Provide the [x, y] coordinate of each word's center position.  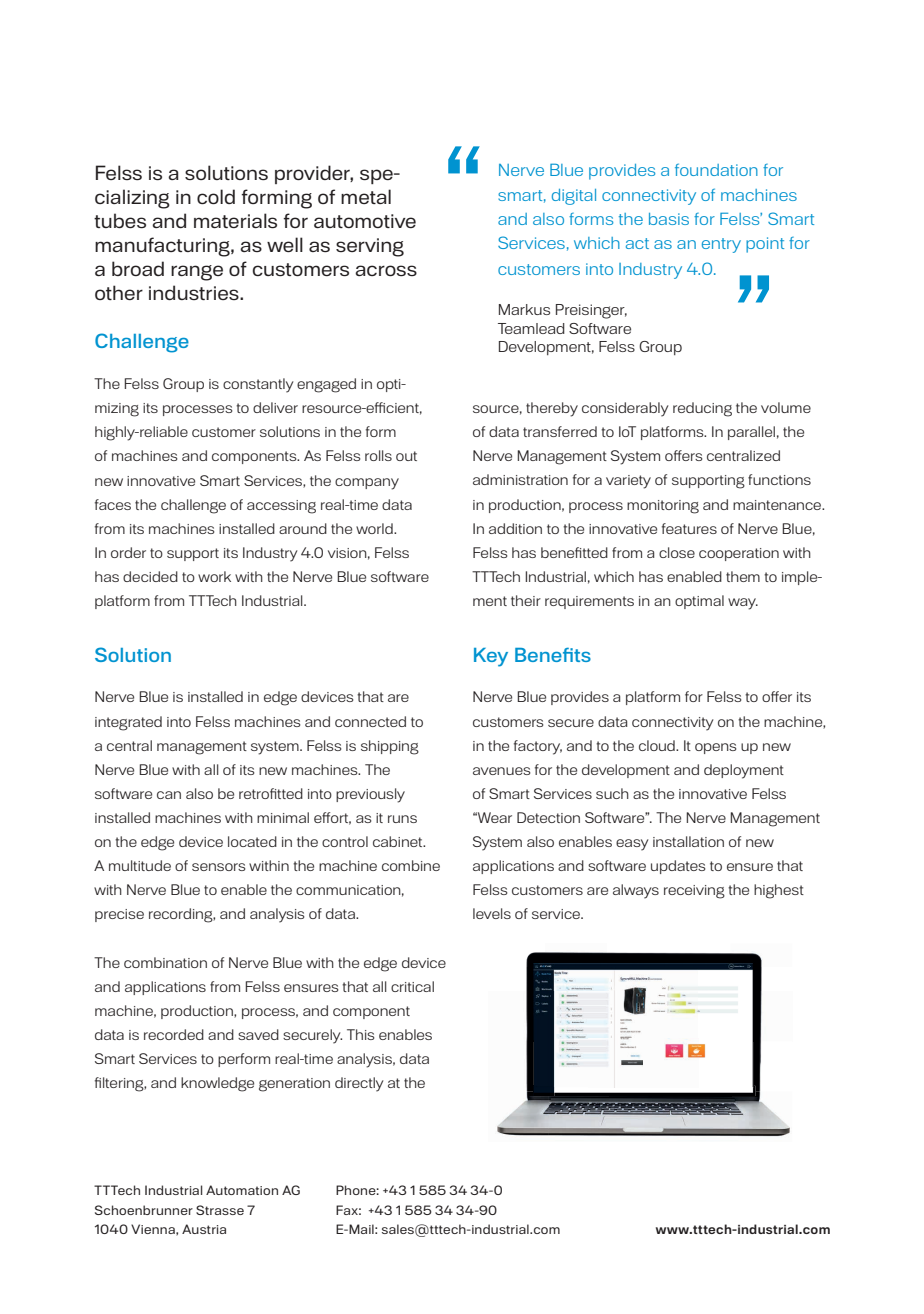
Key [491, 657]
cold [216, 196]
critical [412, 986]
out [406, 456]
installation [688, 841]
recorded [174, 1034]
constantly [258, 385]
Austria [204, 1229]
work [214, 576]
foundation [716, 169]
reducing [702, 409]
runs [402, 819]
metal [366, 196]
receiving [694, 892]
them [743, 576]
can [169, 795]
